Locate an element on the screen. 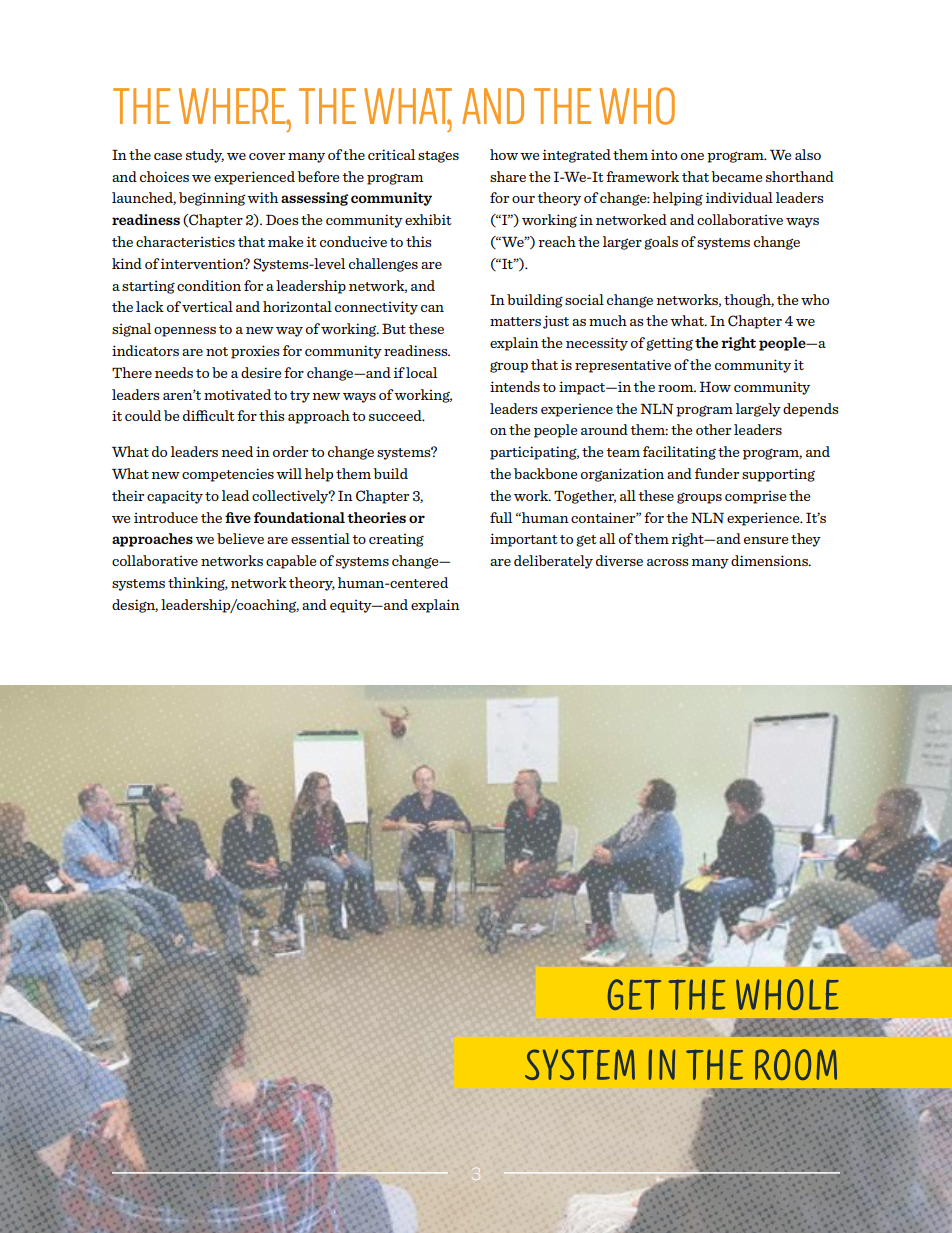  largely is located at coordinates (758, 410).
